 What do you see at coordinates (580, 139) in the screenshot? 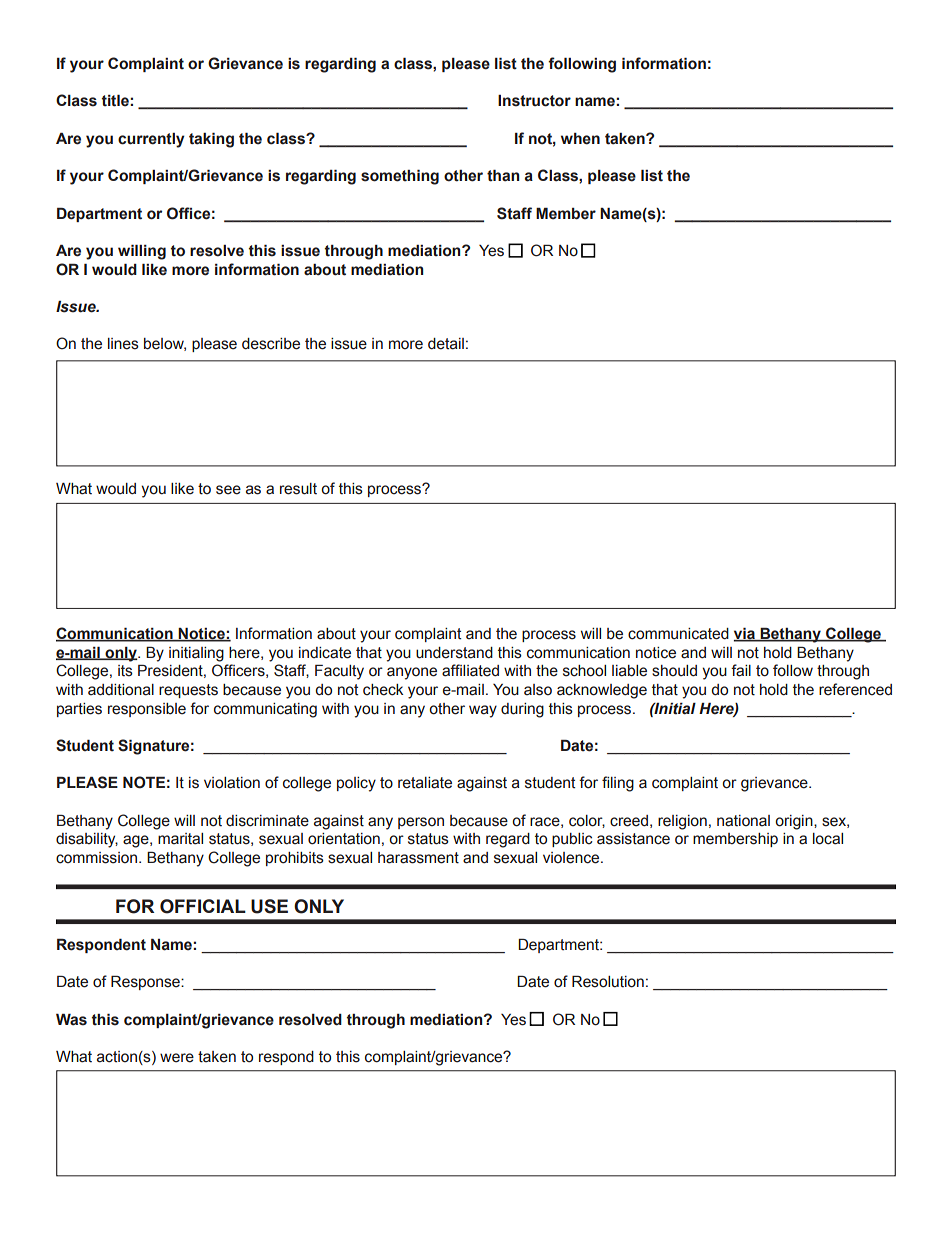
I see `when` at bounding box center [580, 139].
